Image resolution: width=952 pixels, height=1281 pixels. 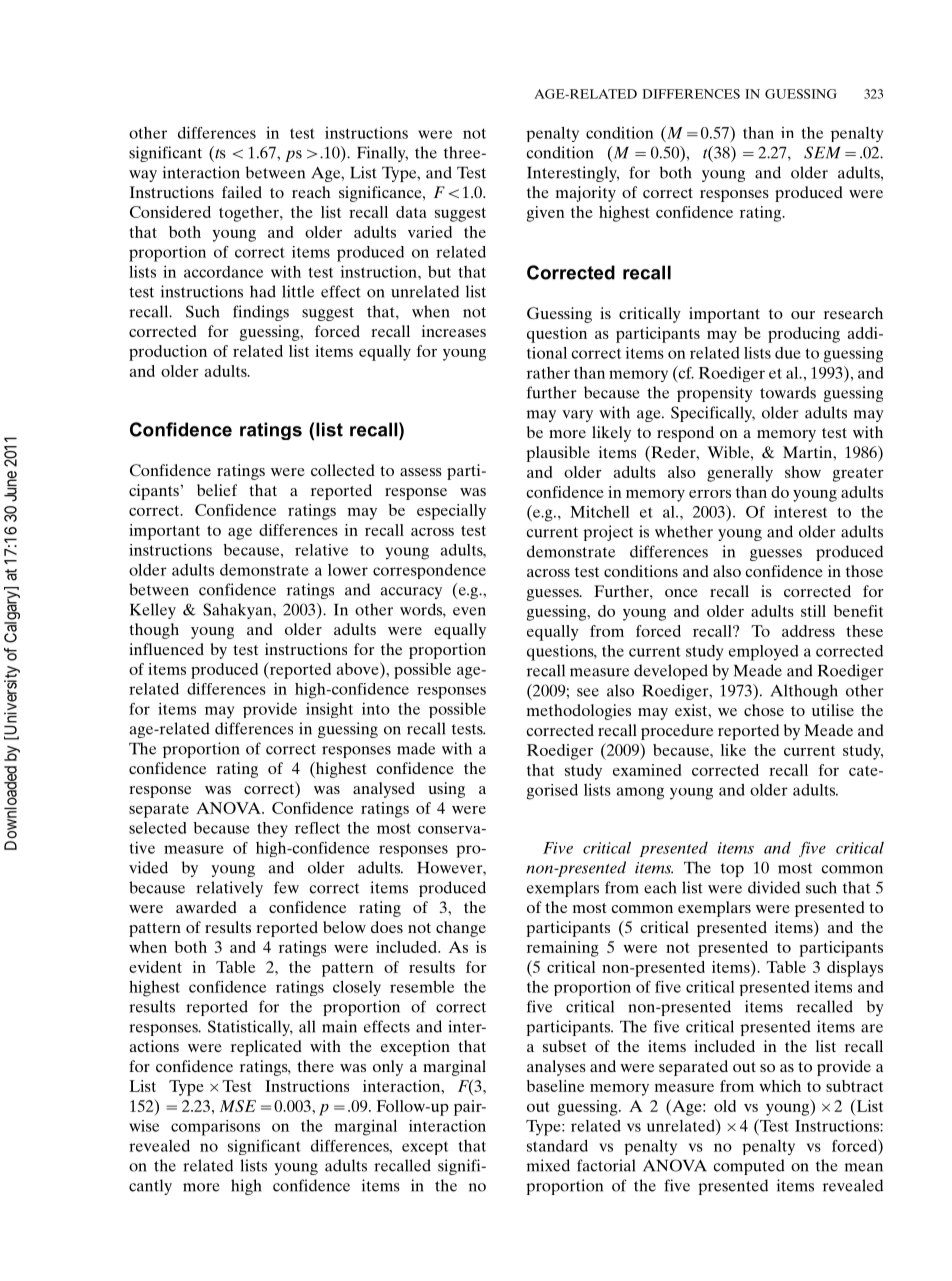 What do you see at coordinates (764, 653) in the image?
I see `employed` at bounding box center [764, 653].
